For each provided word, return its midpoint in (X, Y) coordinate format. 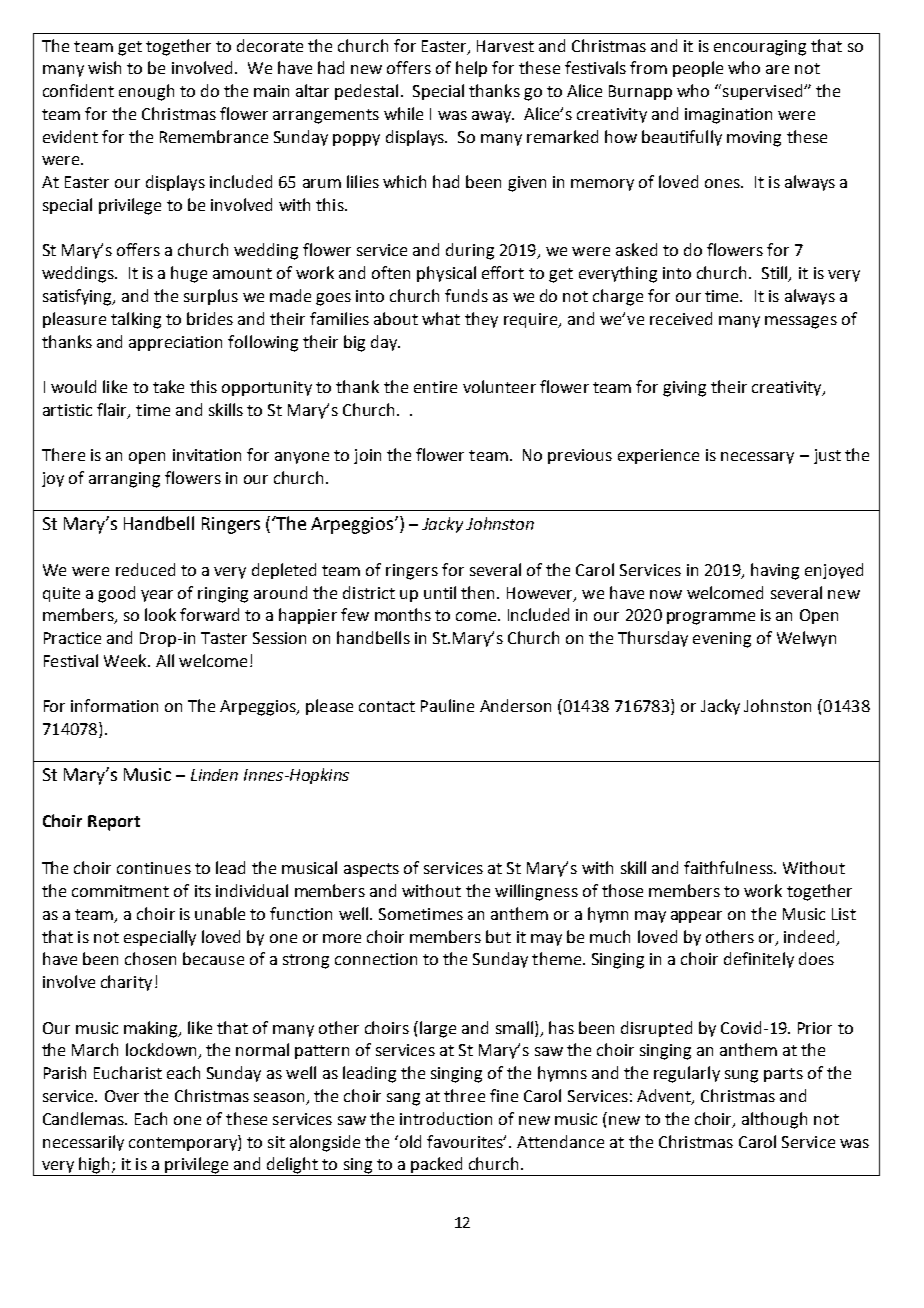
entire (435, 387)
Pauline (447, 705)
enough (146, 92)
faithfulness (729, 867)
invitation (207, 455)
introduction (446, 1118)
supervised (762, 92)
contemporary (184, 1143)
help (471, 69)
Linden (214, 775)
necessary (757, 458)
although (774, 1120)
